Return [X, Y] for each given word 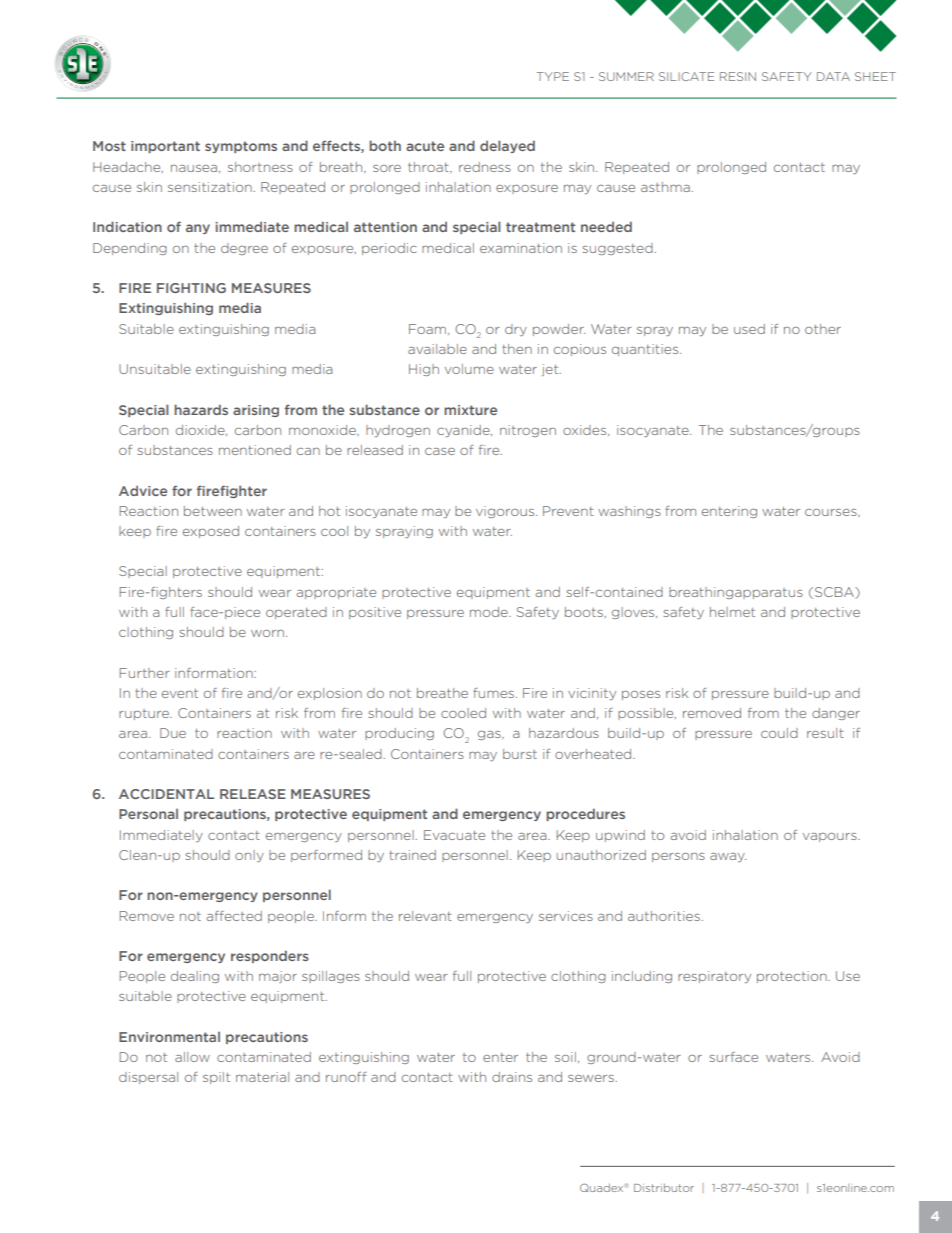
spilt [216, 1078]
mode [490, 612]
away [728, 857]
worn [269, 633]
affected [234, 916]
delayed [507, 146]
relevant [425, 916]
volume [469, 369]
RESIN [738, 76]
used [749, 329]
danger [836, 714]
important [165, 147]
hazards [201, 409]
